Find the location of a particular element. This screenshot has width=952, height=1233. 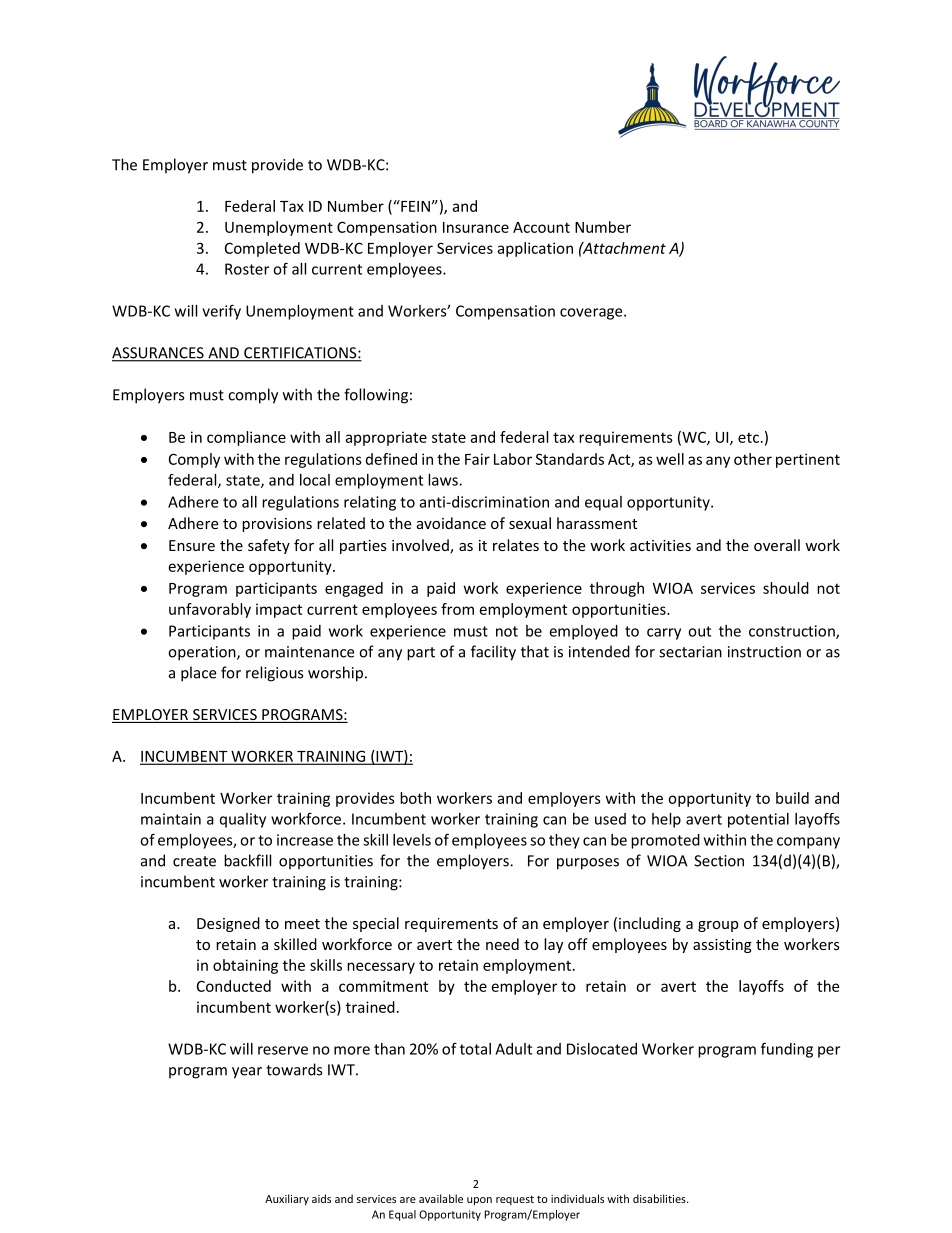

safety is located at coordinates (269, 546).
